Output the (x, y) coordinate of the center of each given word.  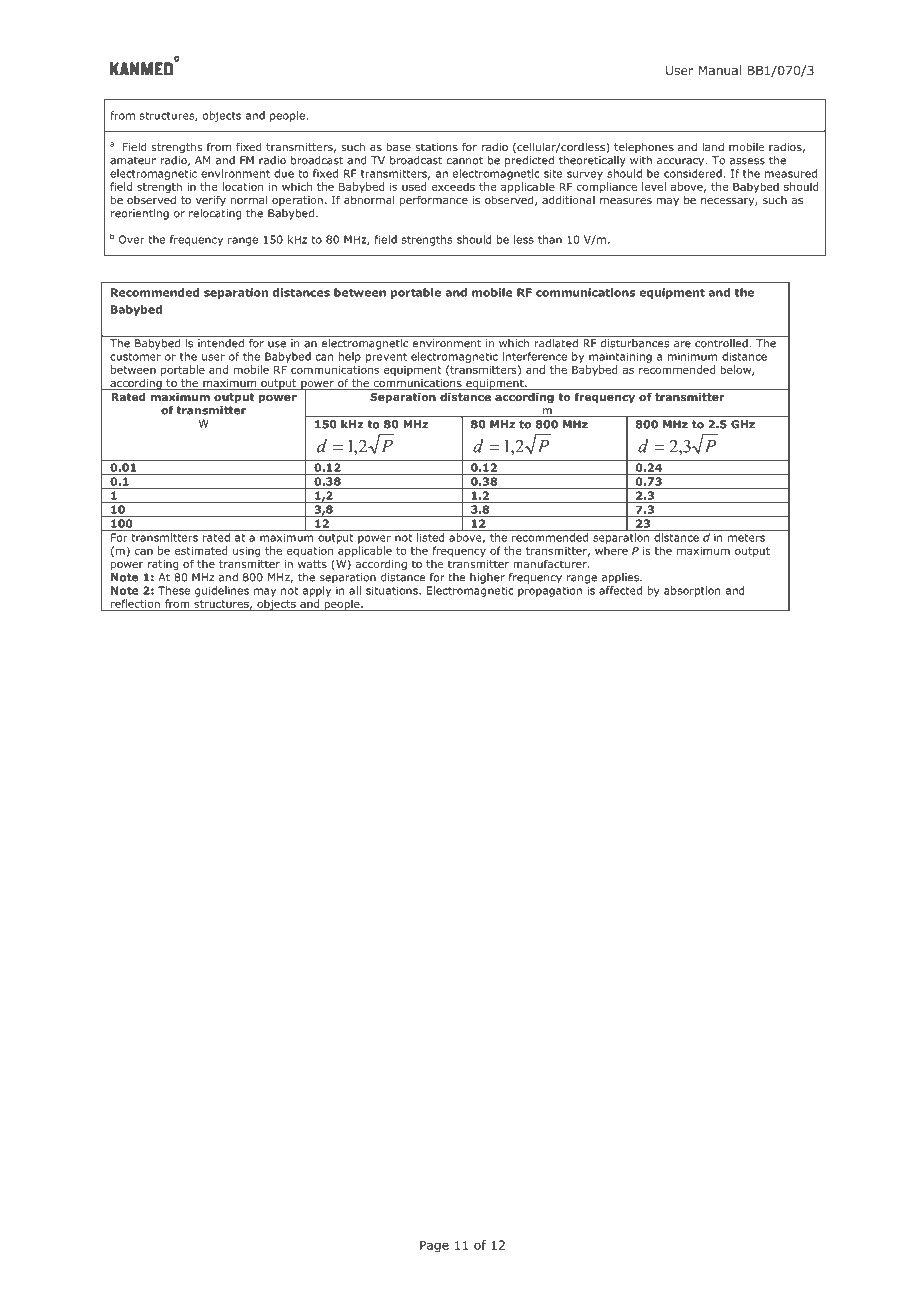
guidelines (222, 591)
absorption (692, 591)
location (242, 186)
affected (620, 590)
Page (434, 1246)
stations (436, 147)
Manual (720, 70)
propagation (550, 591)
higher (487, 578)
